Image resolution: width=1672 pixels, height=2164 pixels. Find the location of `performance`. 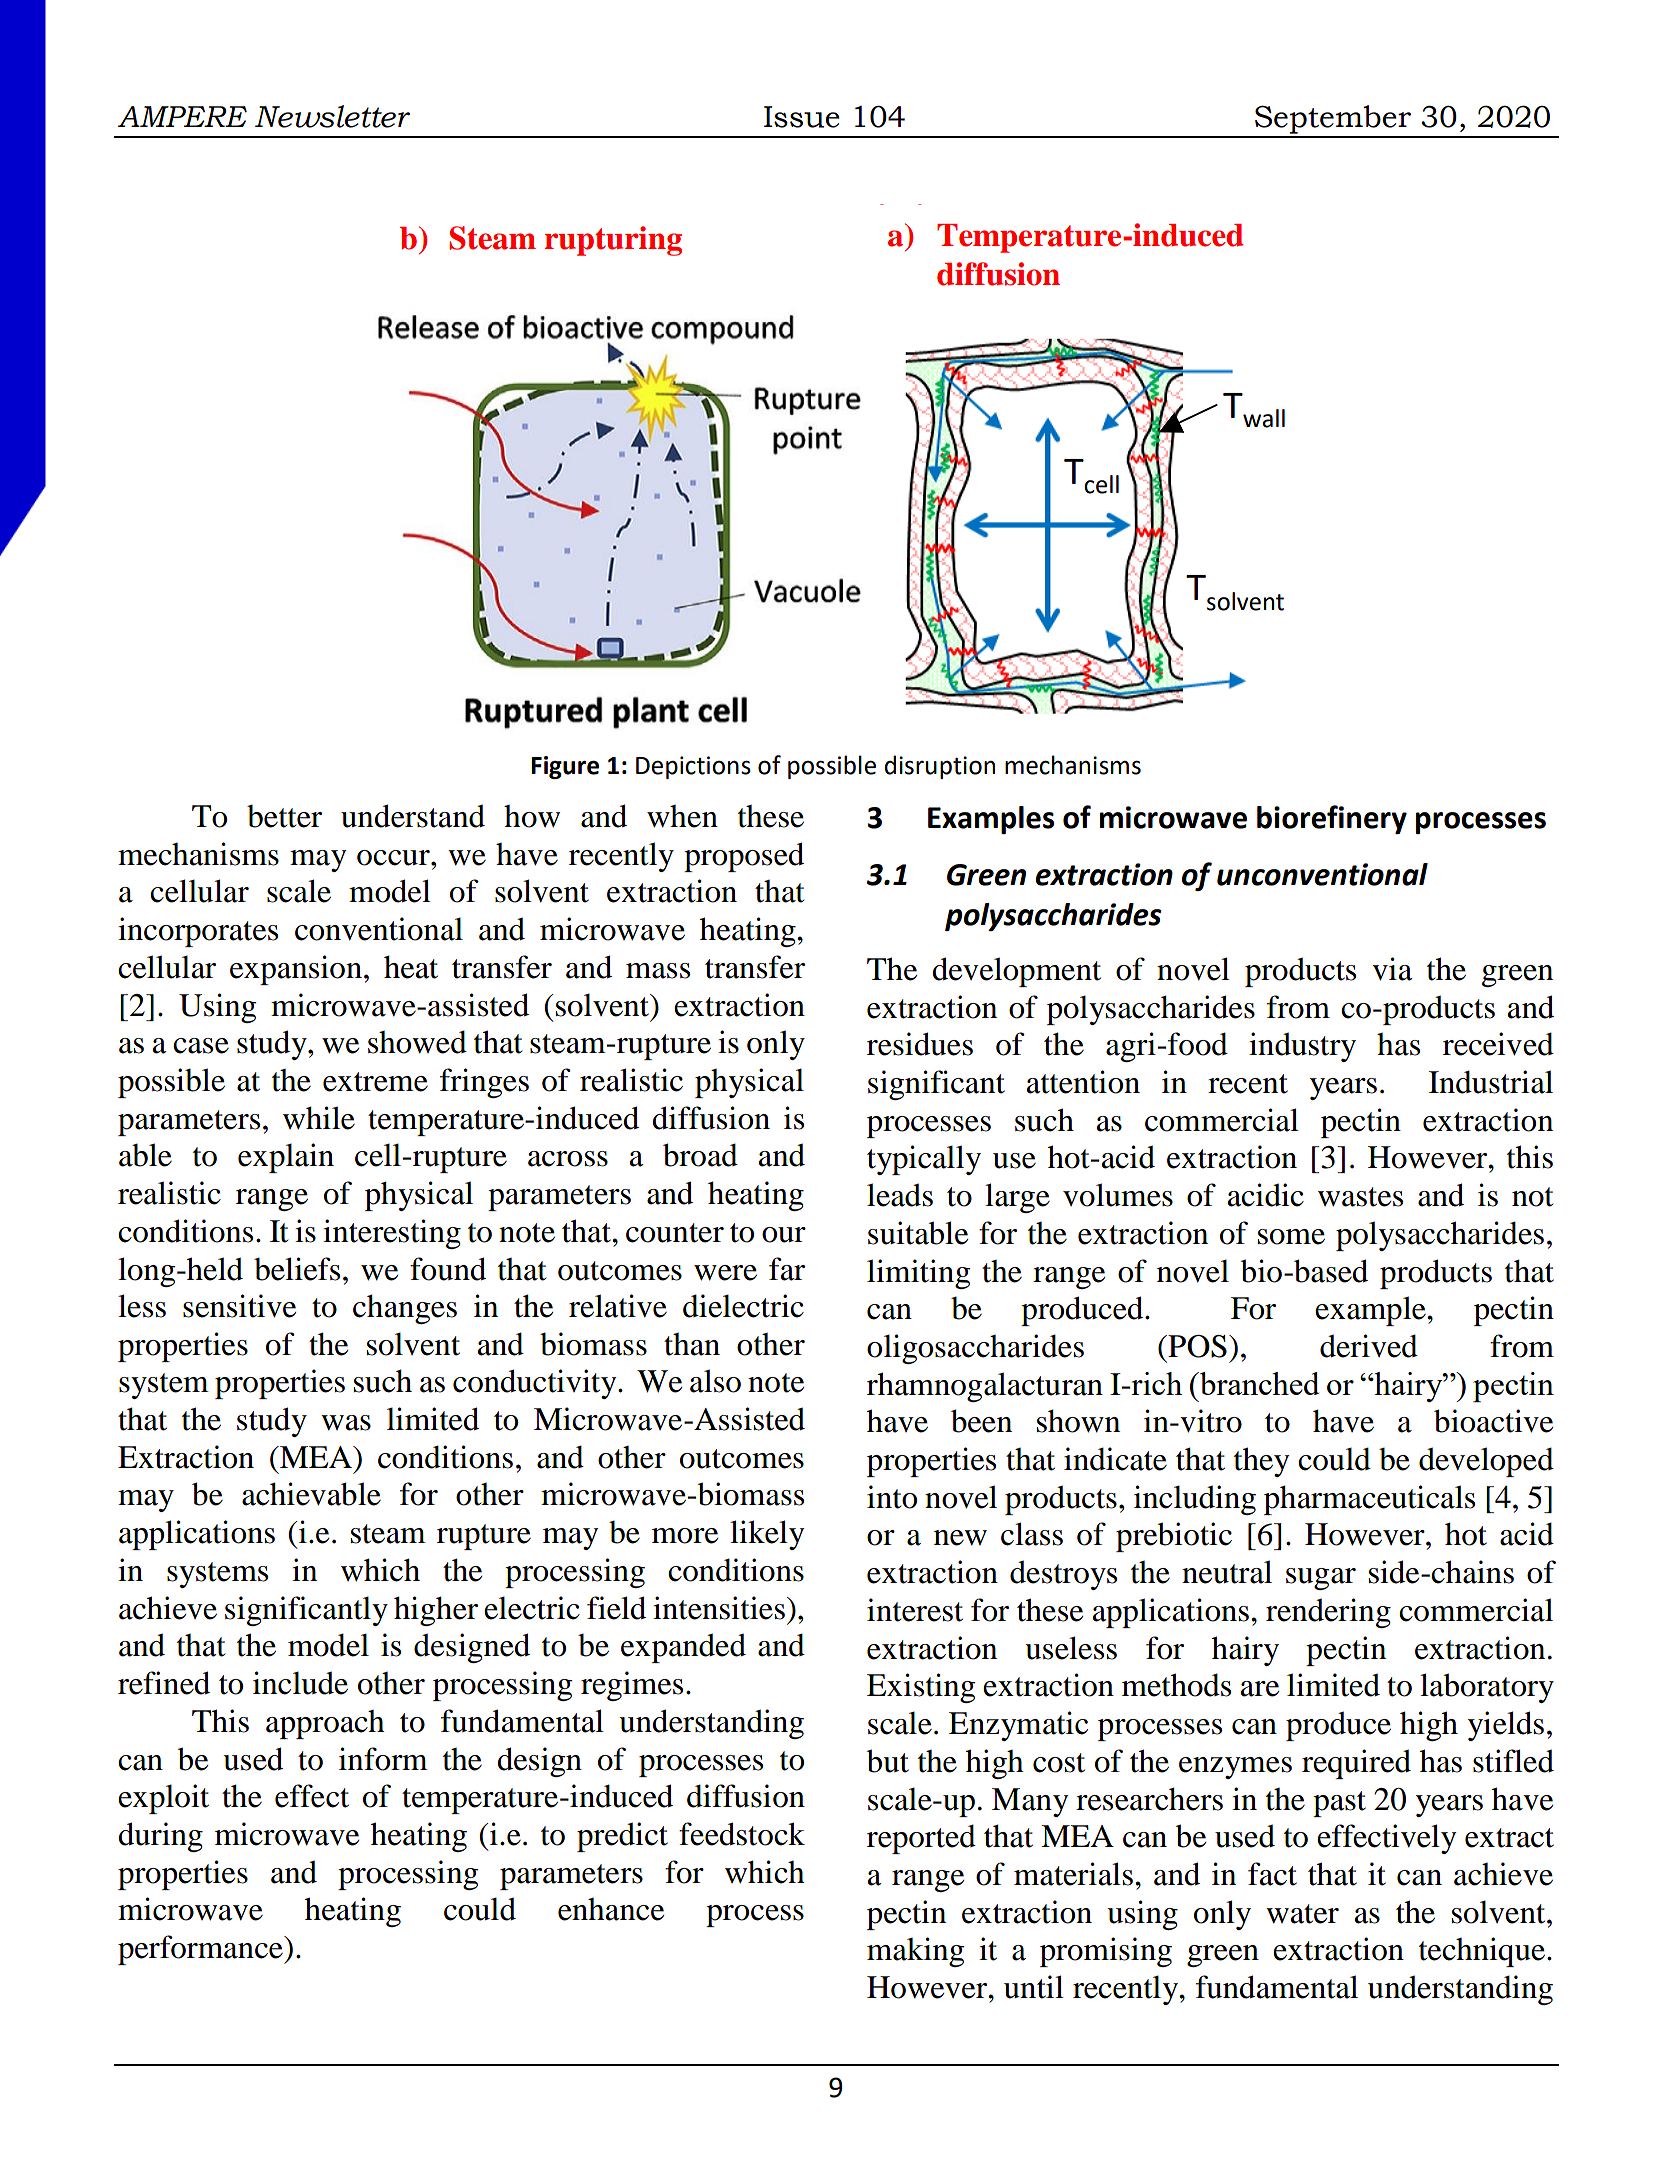

performance is located at coordinates (201, 1950).
